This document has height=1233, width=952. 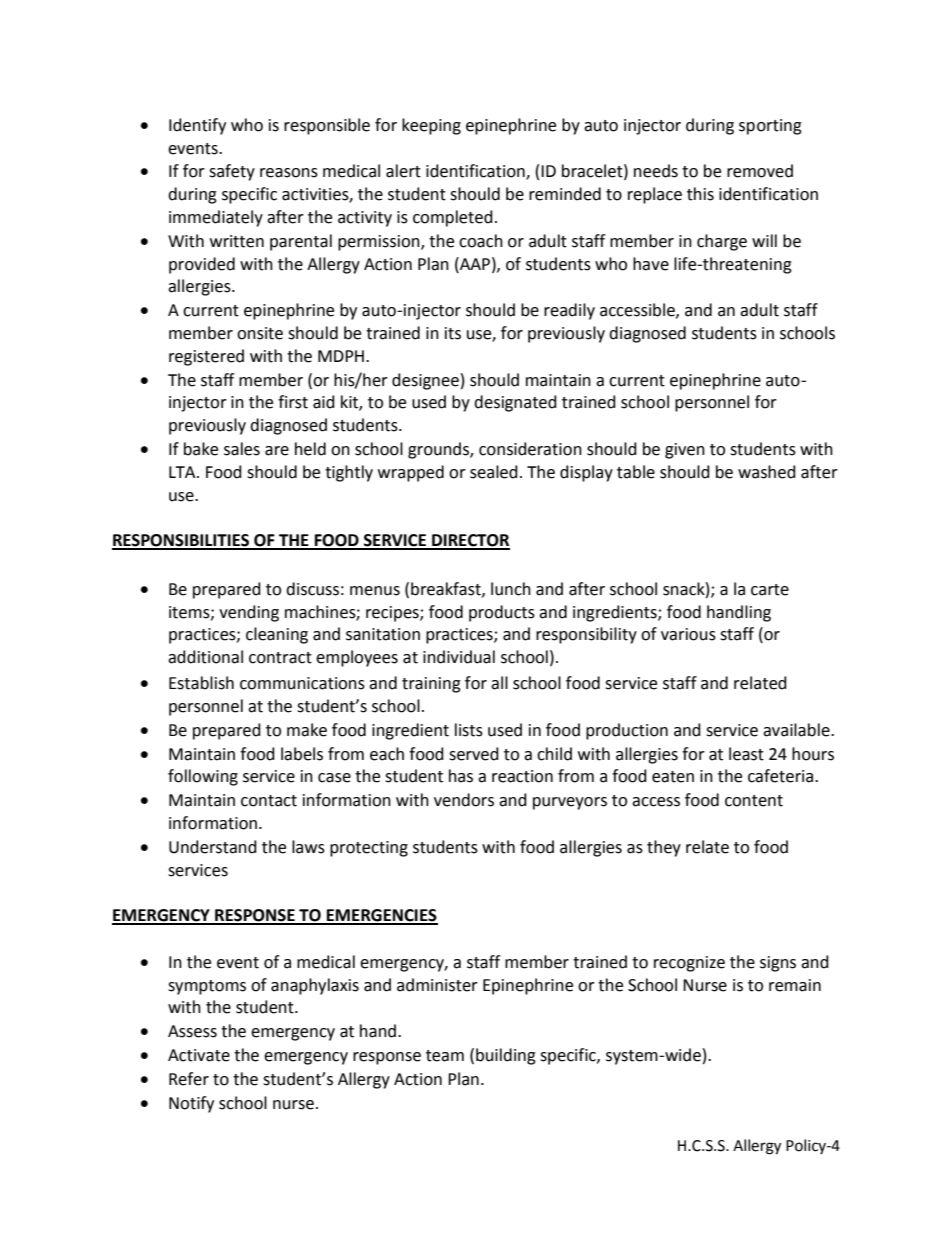 What do you see at coordinates (260, 333) in the document?
I see `onsite` at bounding box center [260, 333].
